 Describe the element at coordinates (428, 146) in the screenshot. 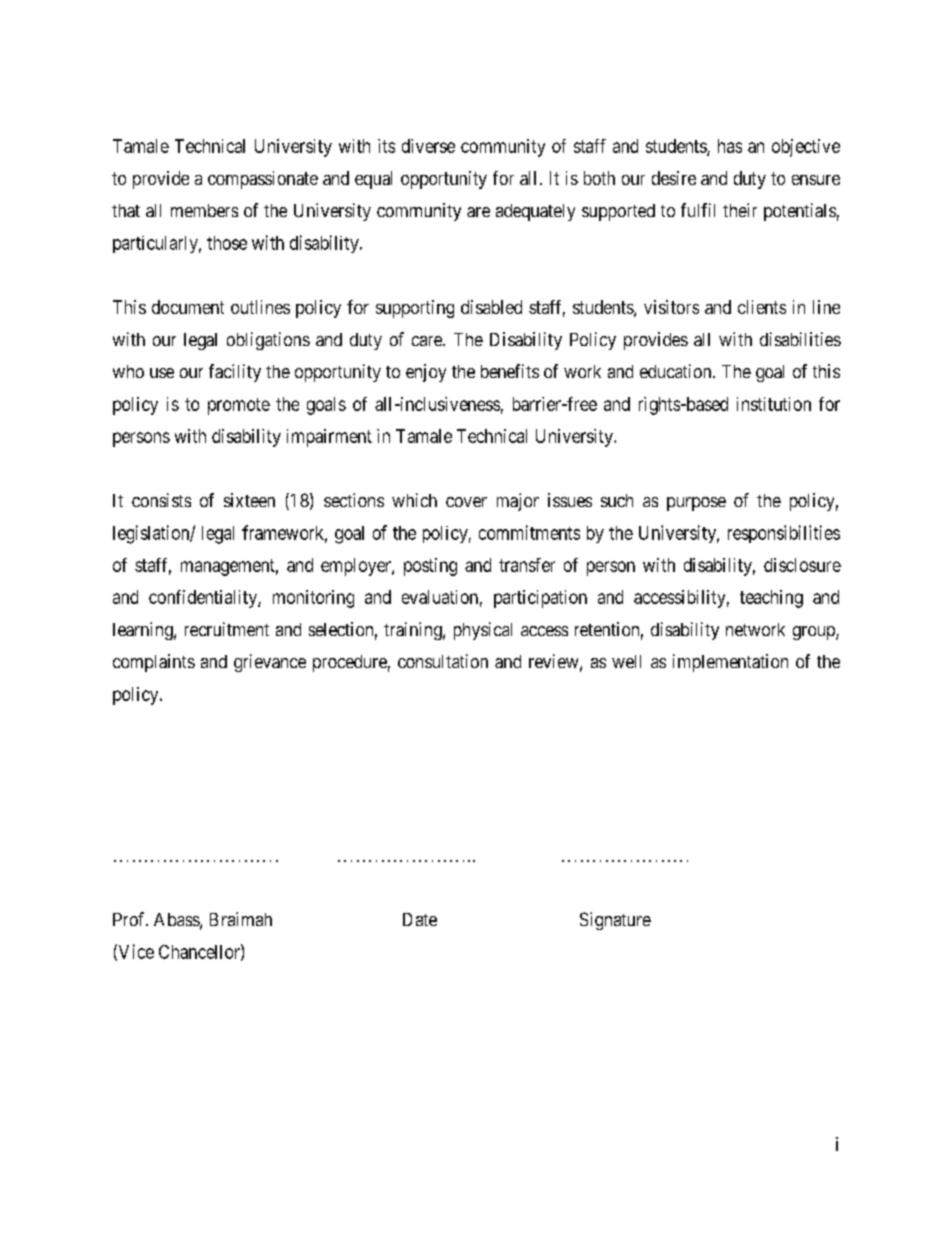

I see `diverse` at that location.
